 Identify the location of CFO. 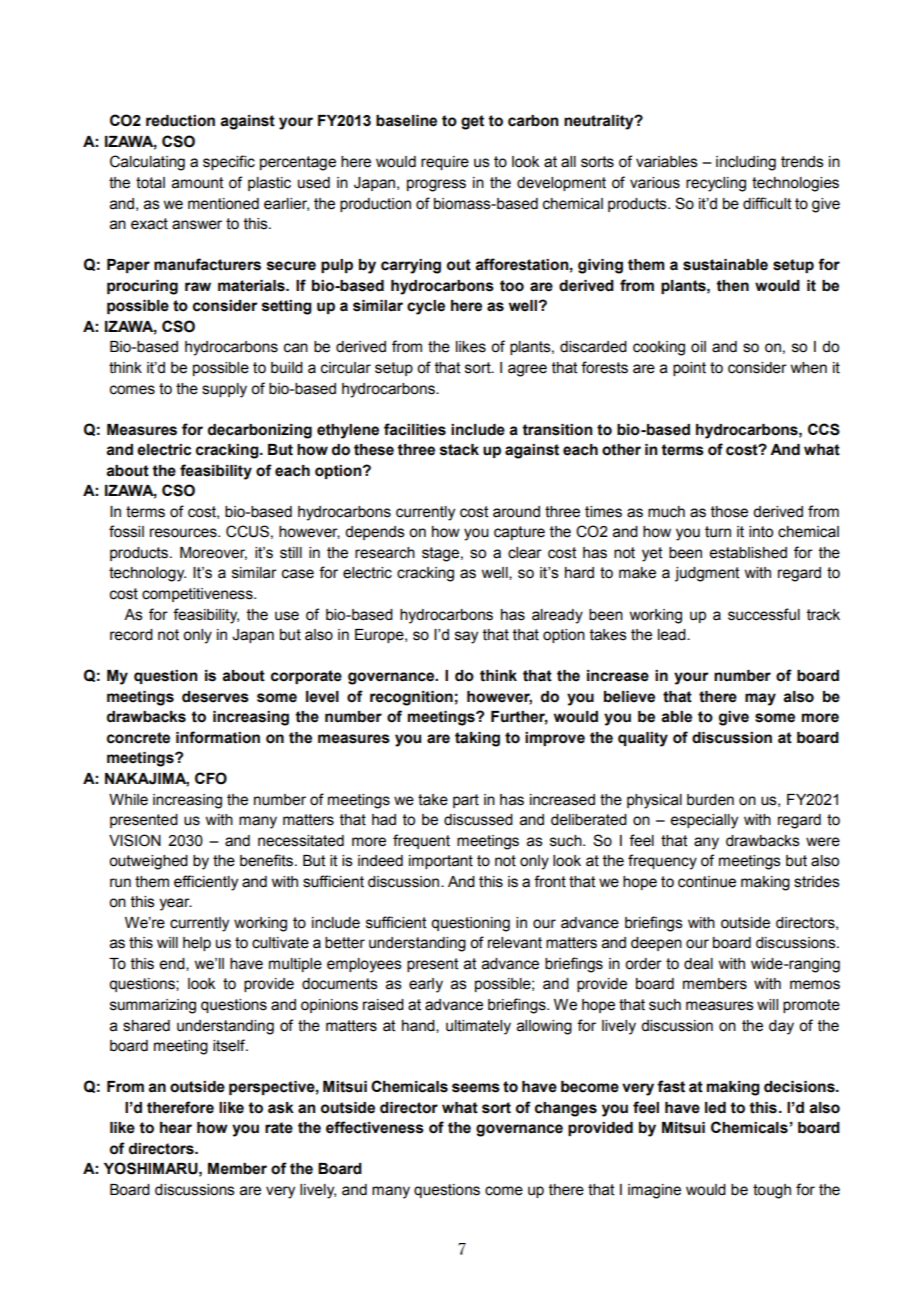
(211, 778).
